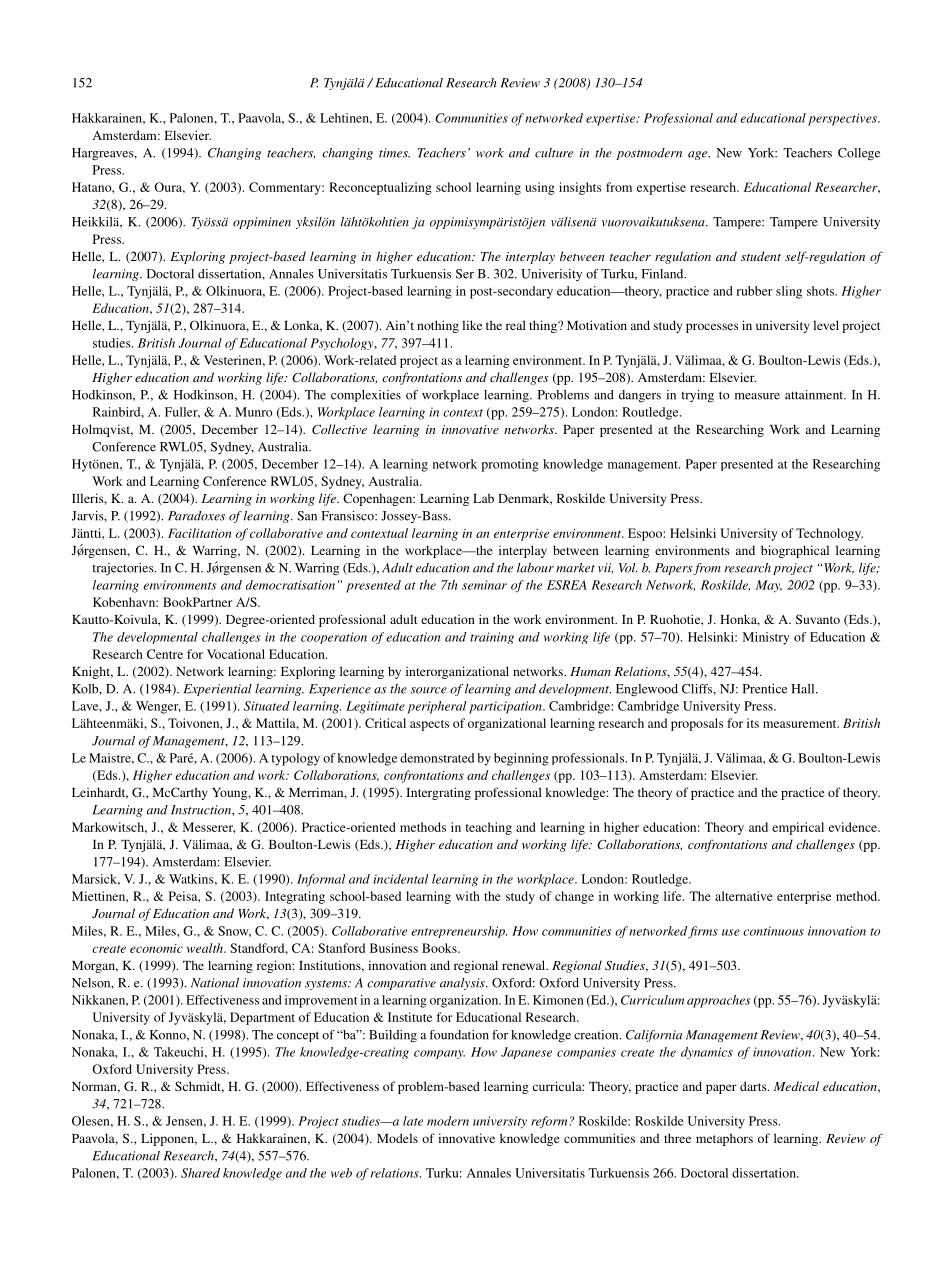  What do you see at coordinates (196, 516) in the screenshot?
I see `Paradoxes` at bounding box center [196, 516].
